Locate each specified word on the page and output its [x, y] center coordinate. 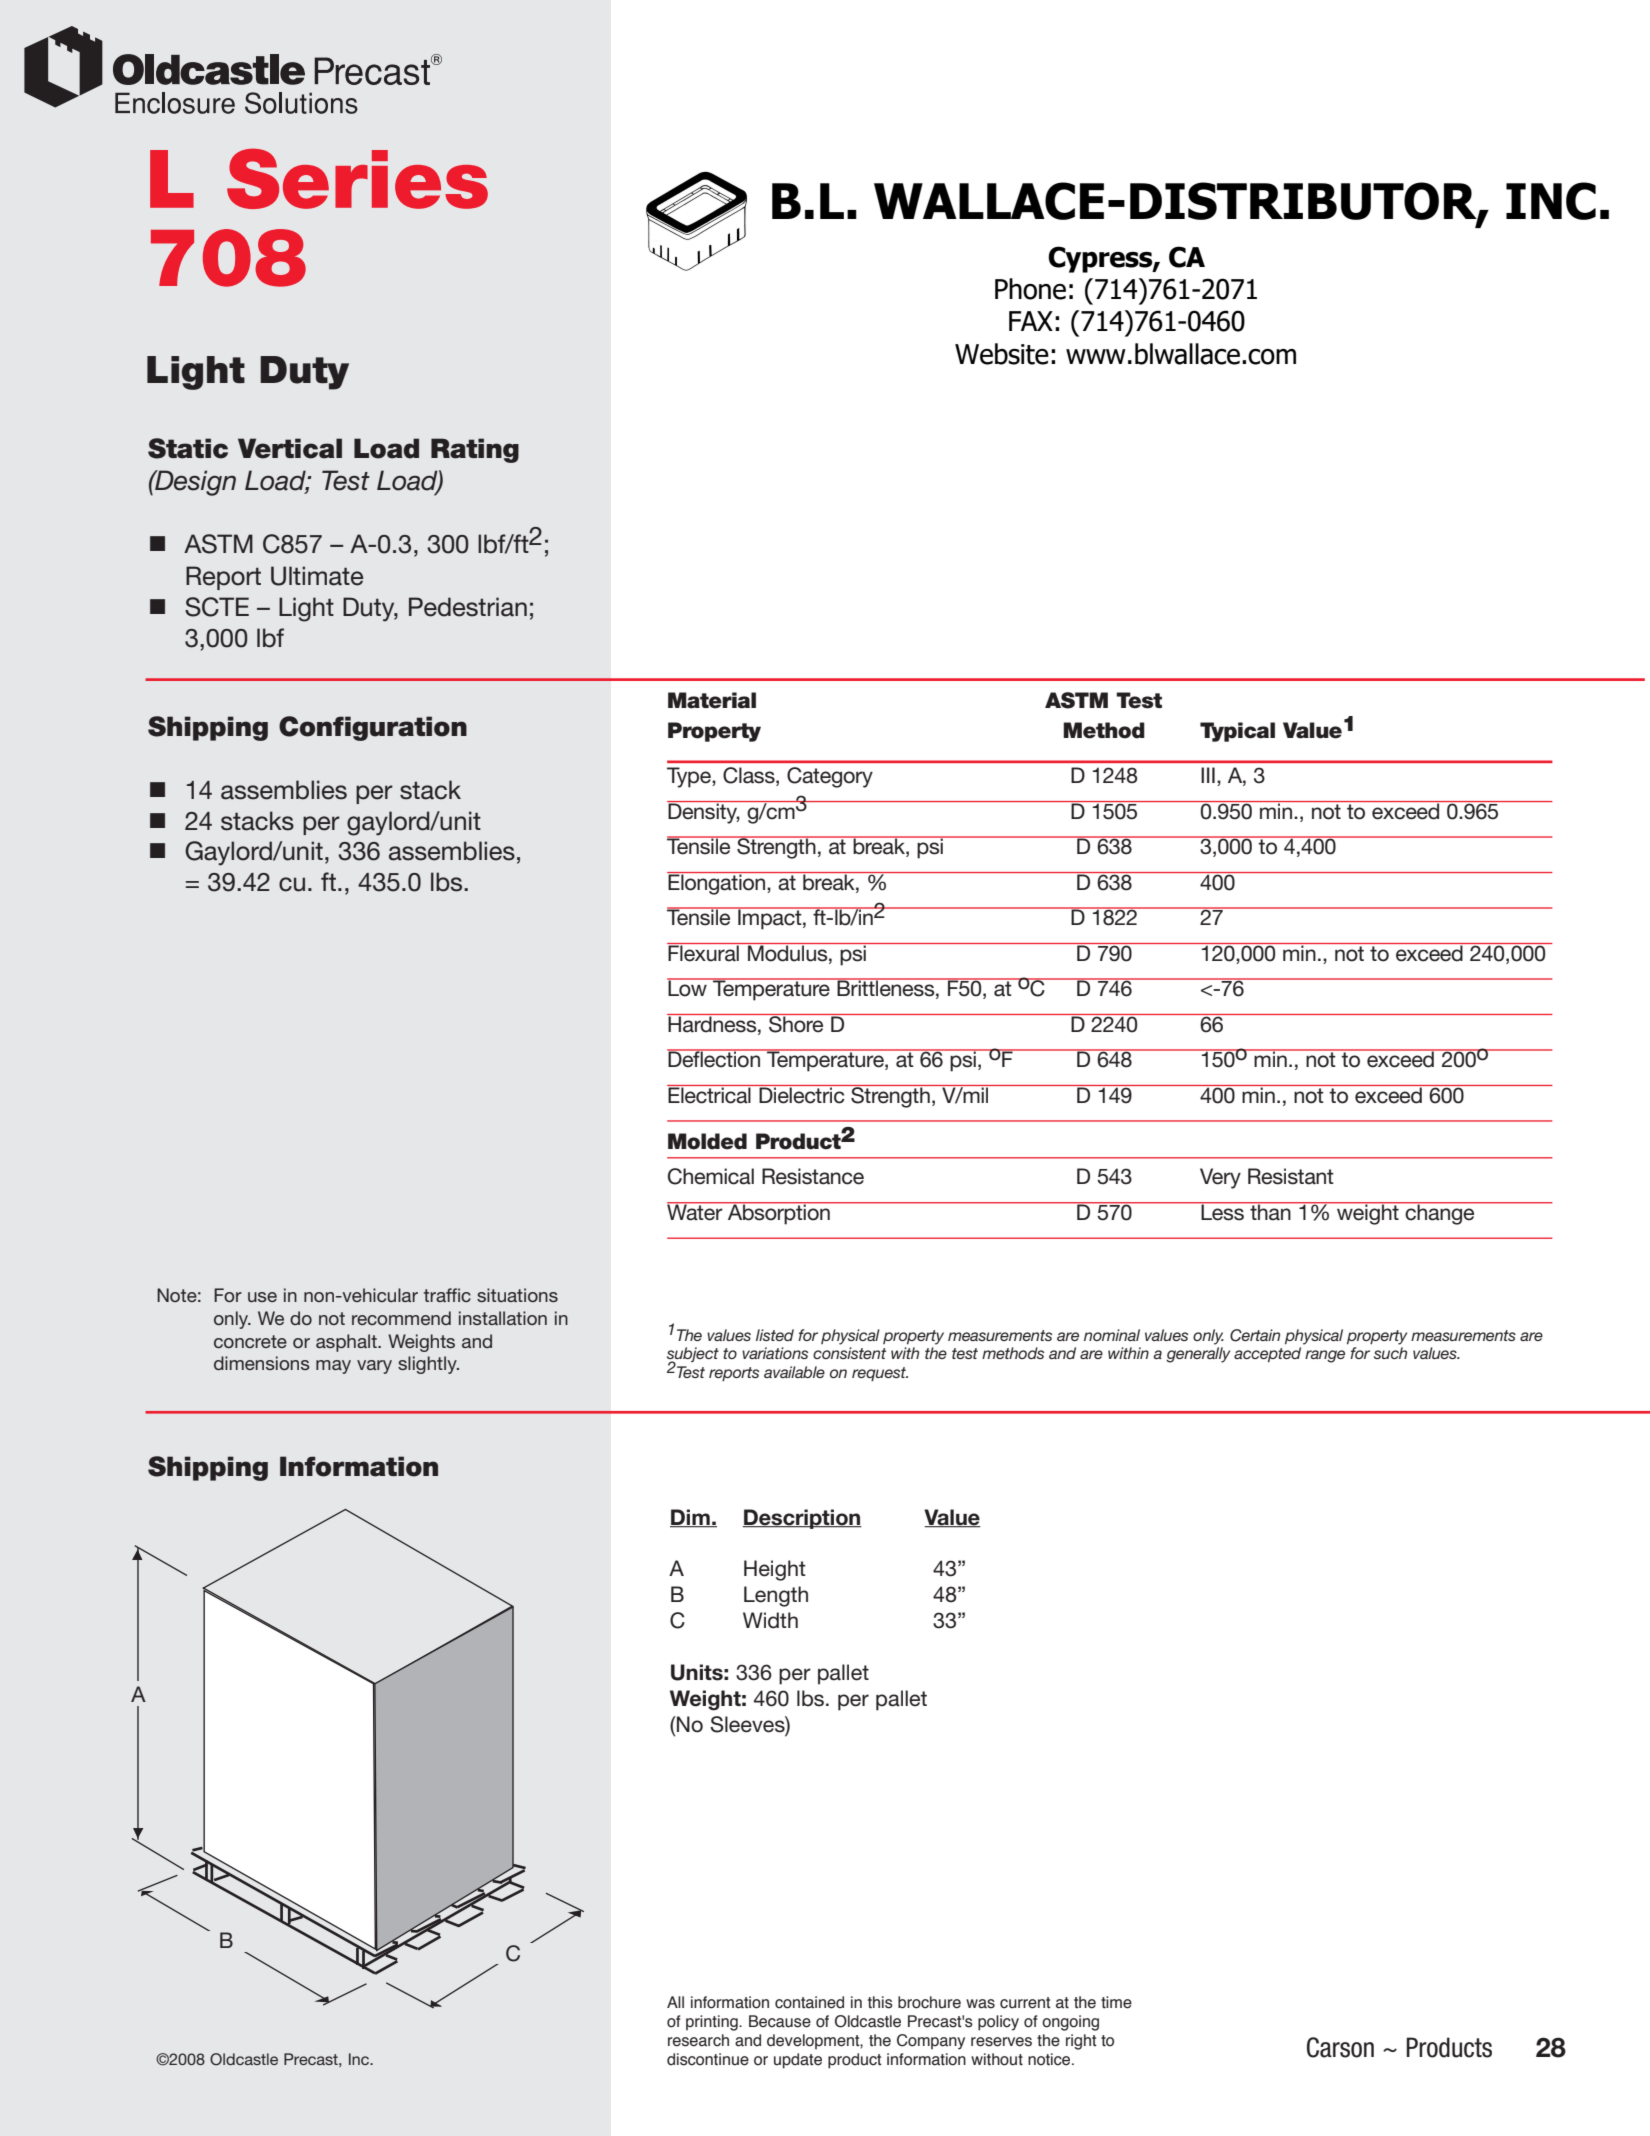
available [794, 1372]
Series [357, 179]
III [1208, 775]
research [698, 2040]
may [333, 1367]
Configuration [373, 728]
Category [830, 777]
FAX [1031, 321]
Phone [1030, 289]
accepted [1267, 1354]
